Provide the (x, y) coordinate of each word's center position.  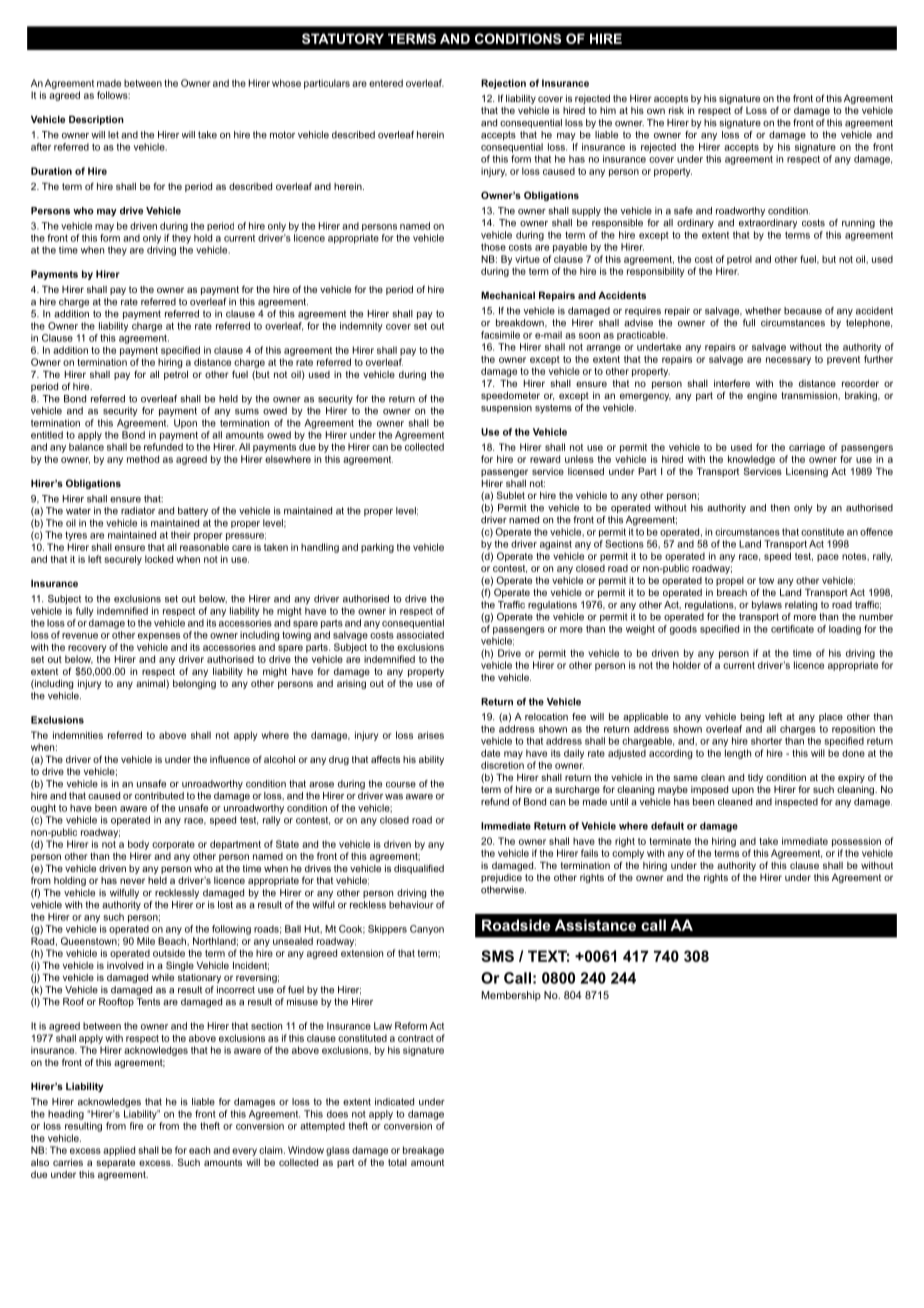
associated (420, 635)
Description (96, 120)
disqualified (419, 869)
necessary (788, 361)
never (132, 881)
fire (136, 1126)
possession (856, 842)
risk (676, 110)
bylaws (767, 606)
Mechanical (508, 295)
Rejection (503, 84)
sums (247, 412)
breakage (423, 1151)
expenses (159, 637)
